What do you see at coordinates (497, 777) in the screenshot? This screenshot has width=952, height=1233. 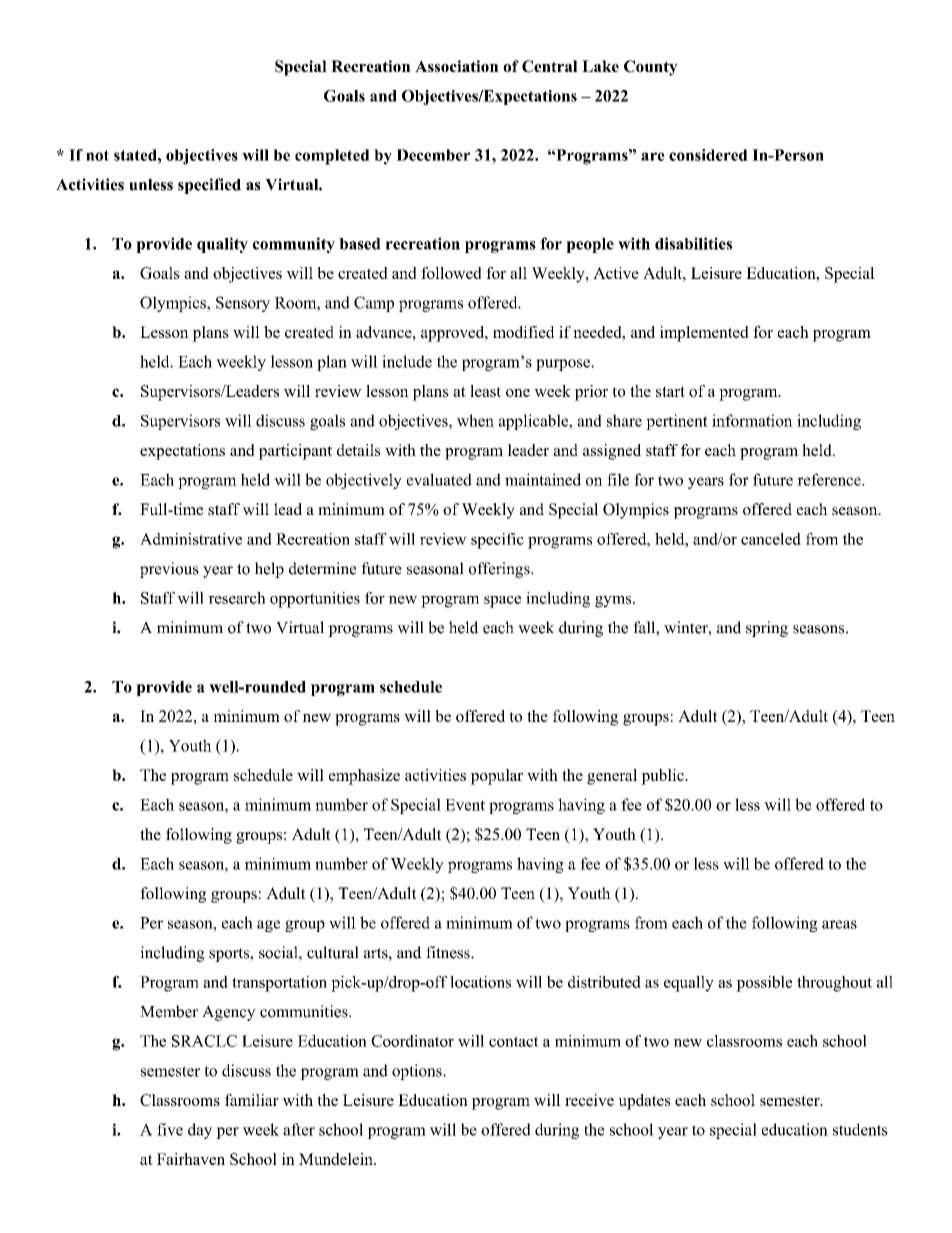 I see `popular` at bounding box center [497, 777].
